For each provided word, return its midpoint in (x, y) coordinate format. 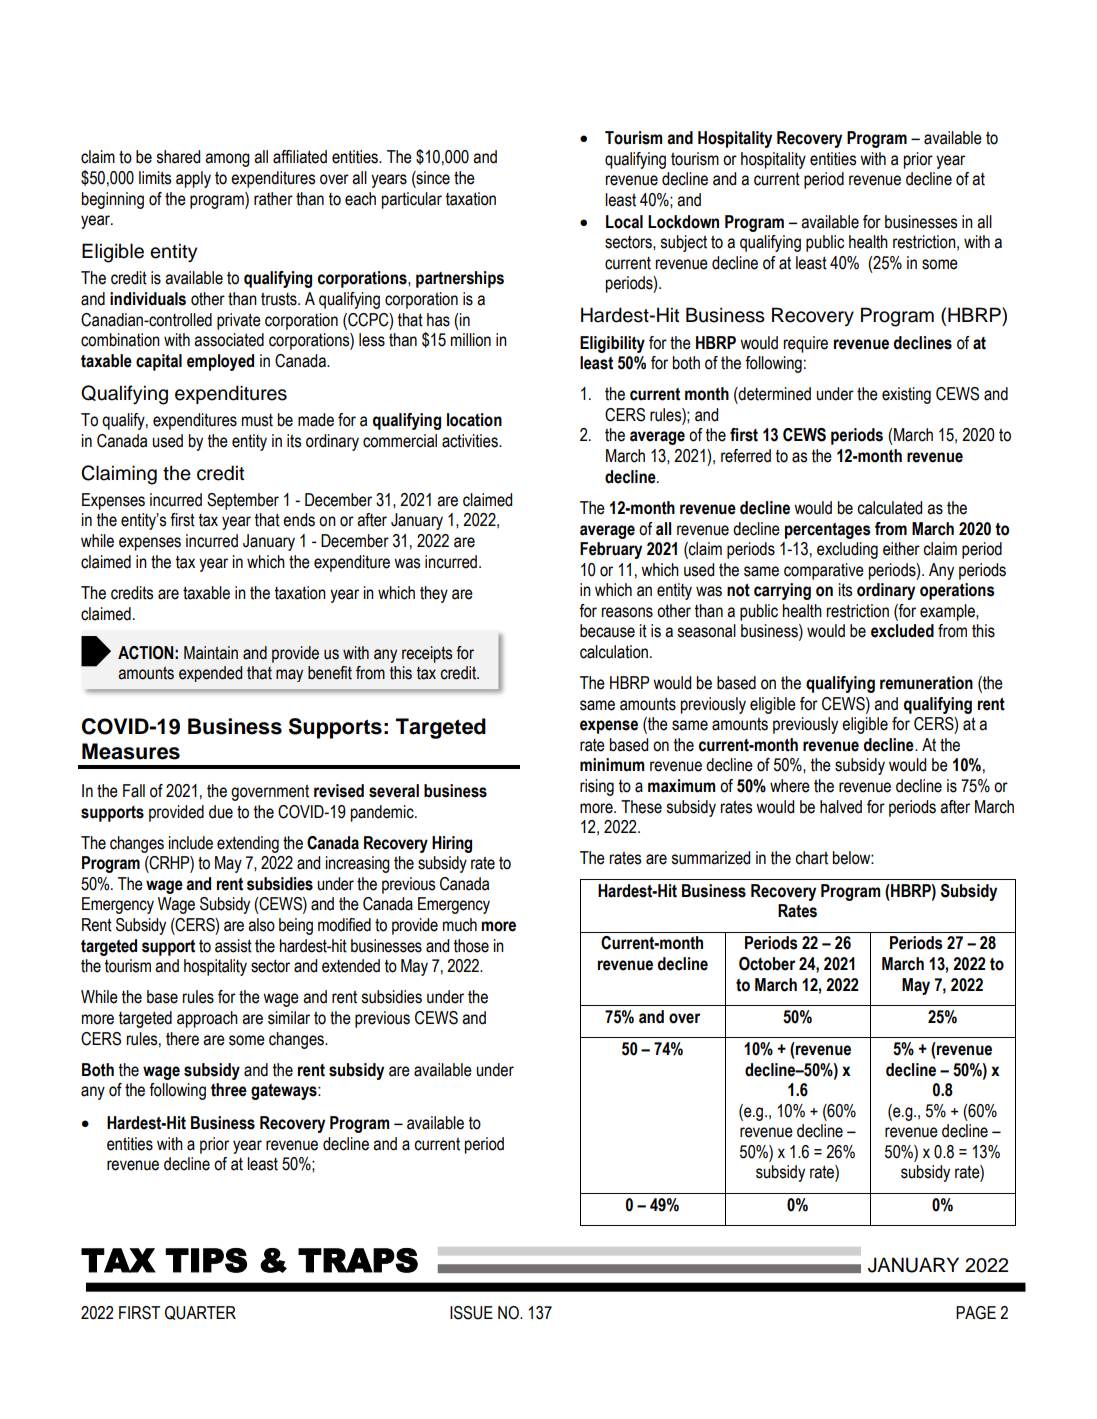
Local (624, 222)
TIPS (206, 1260)
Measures (131, 751)
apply (193, 179)
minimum (612, 765)
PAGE (976, 1313)
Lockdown (683, 222)
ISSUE (471, 1313)
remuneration (926, 683)
